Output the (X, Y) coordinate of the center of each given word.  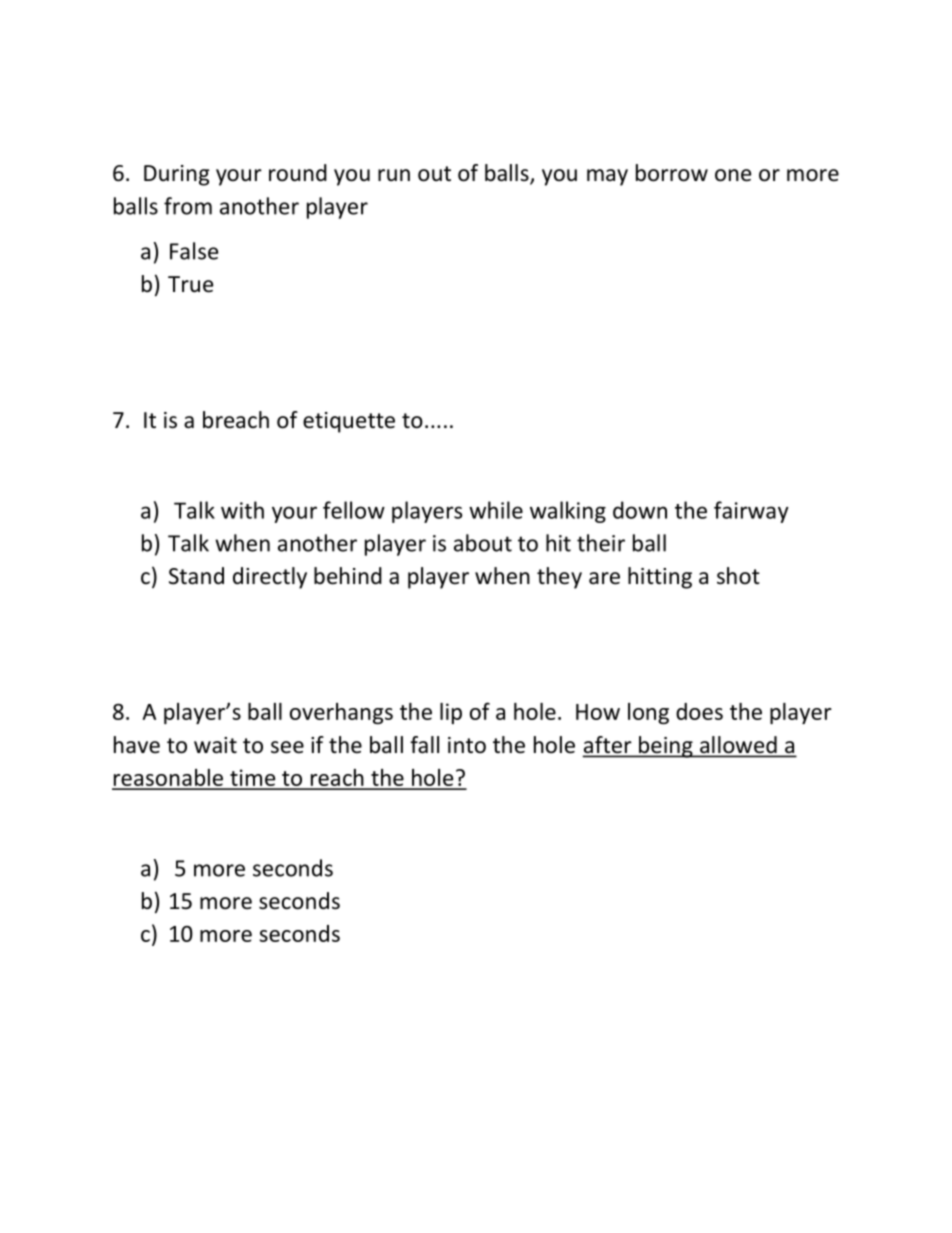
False (194, 251)
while (496, 510)
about (483, 543)
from (188, 206)
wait (215, 745)
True (190, 284)
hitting (660, 578)
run (394, 175)
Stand (196, 576)
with (242, 510)
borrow (672, 173)
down (640, 510)
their (601, 543)
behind (348, 576)
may (607, 177)
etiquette (349, 422)
